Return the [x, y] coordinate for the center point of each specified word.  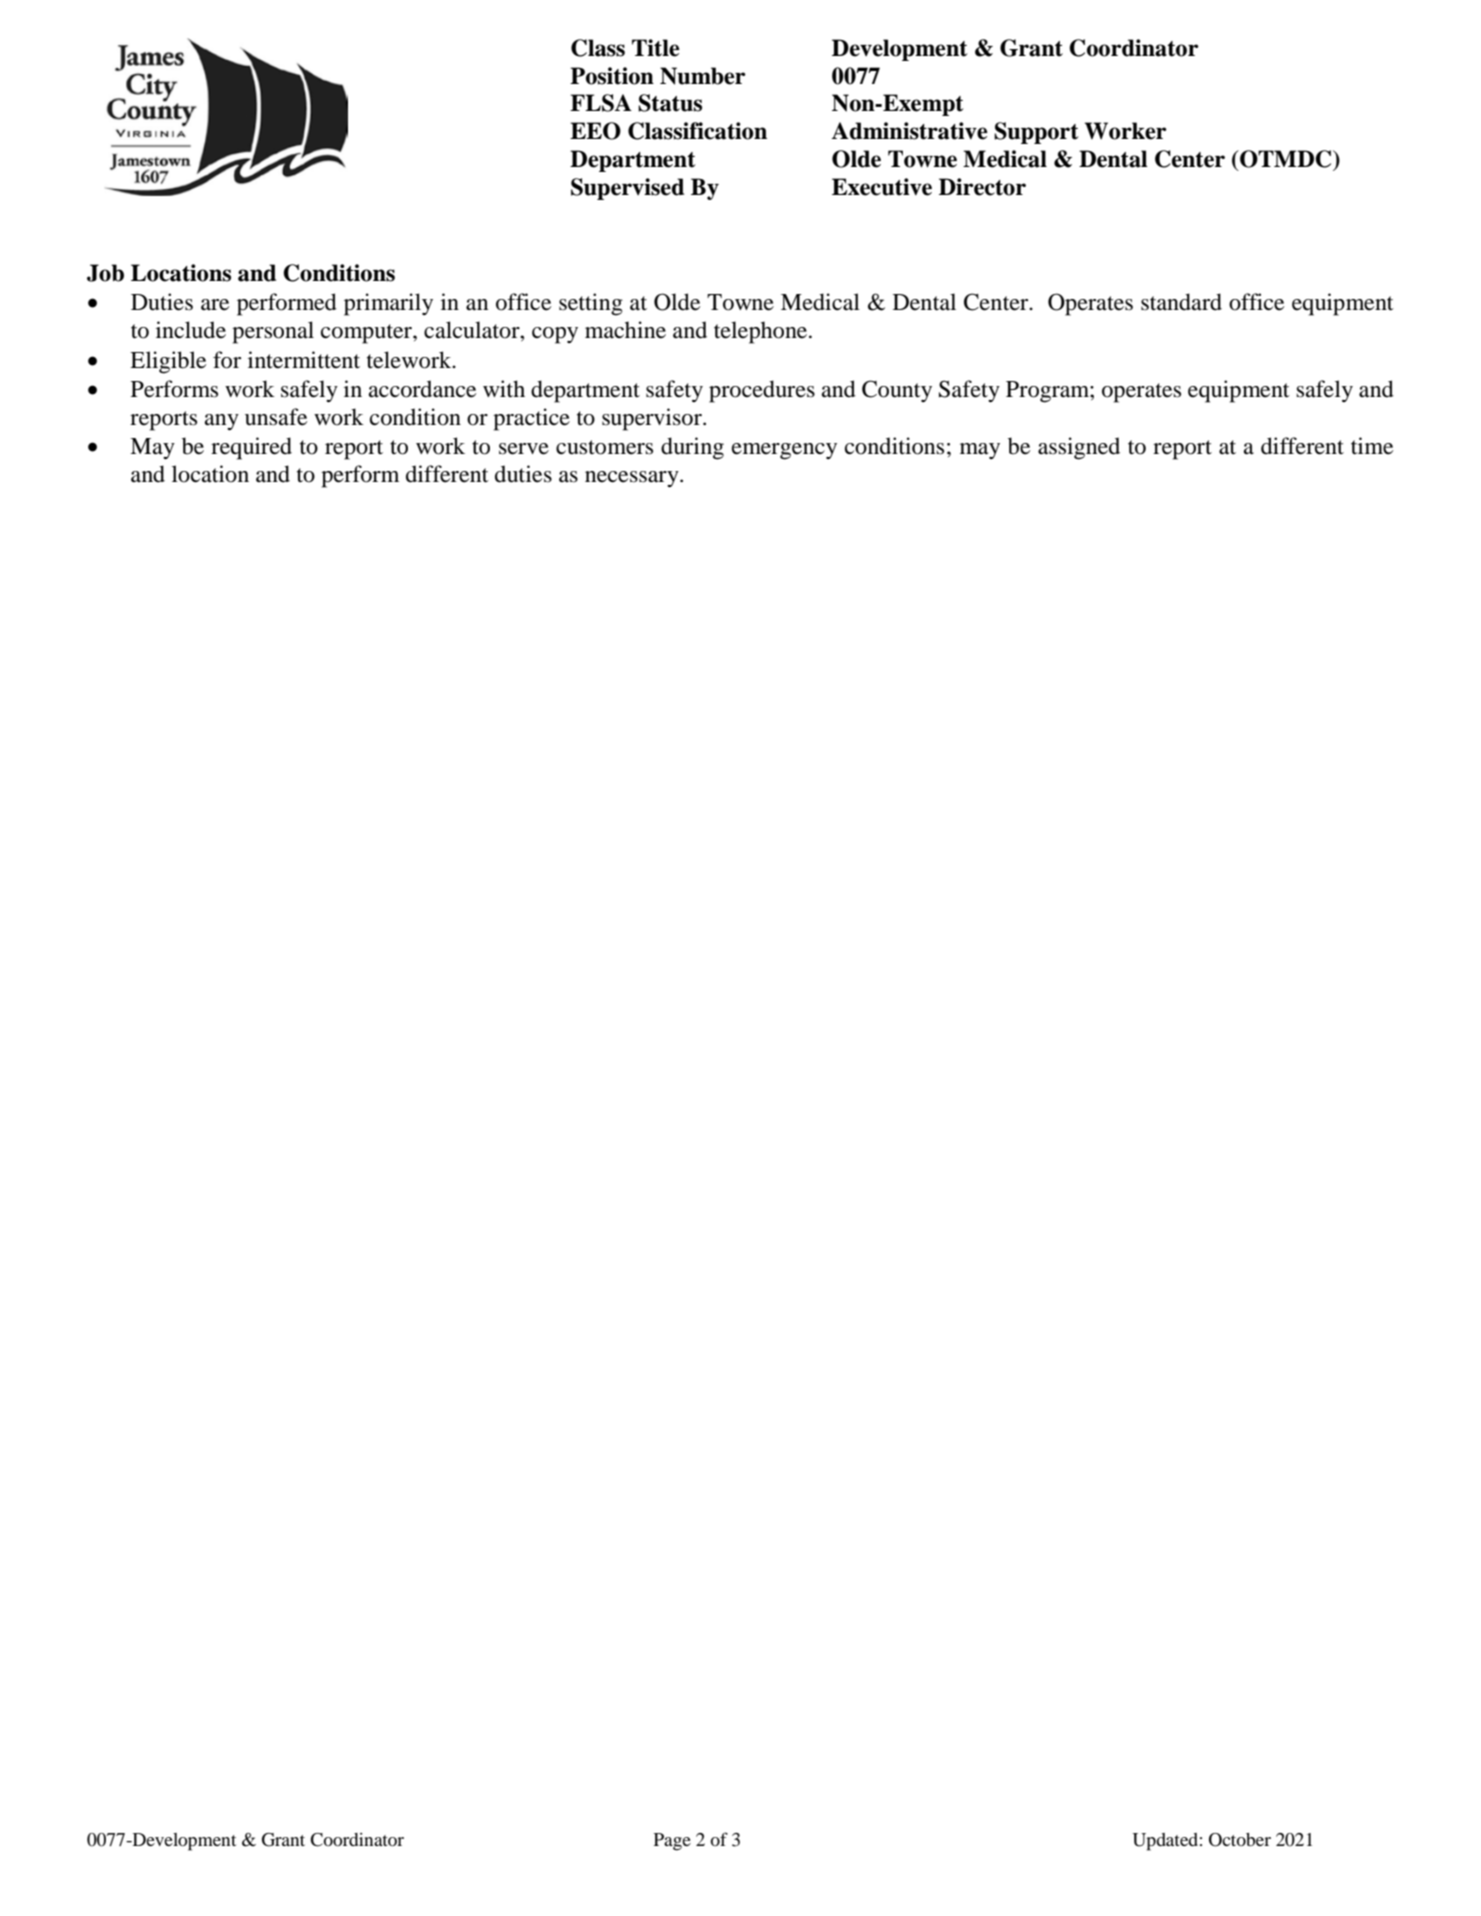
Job [105, 273]
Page [672, 1842]
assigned [1079, 448]
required [251, 448]
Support [1036, 133]
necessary [633, 479]
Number [703, 76]
